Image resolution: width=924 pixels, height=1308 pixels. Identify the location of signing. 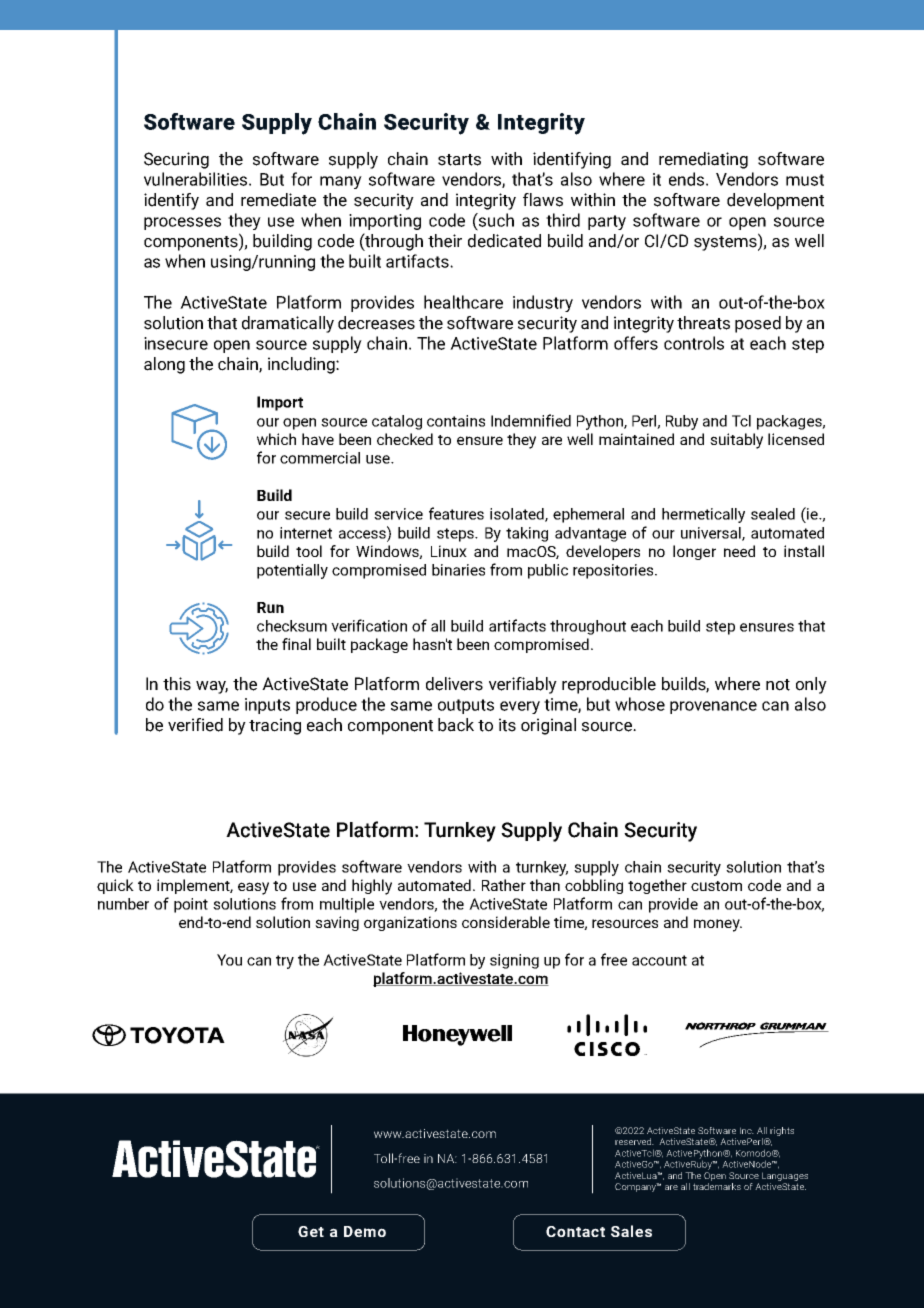
(514, 961).
